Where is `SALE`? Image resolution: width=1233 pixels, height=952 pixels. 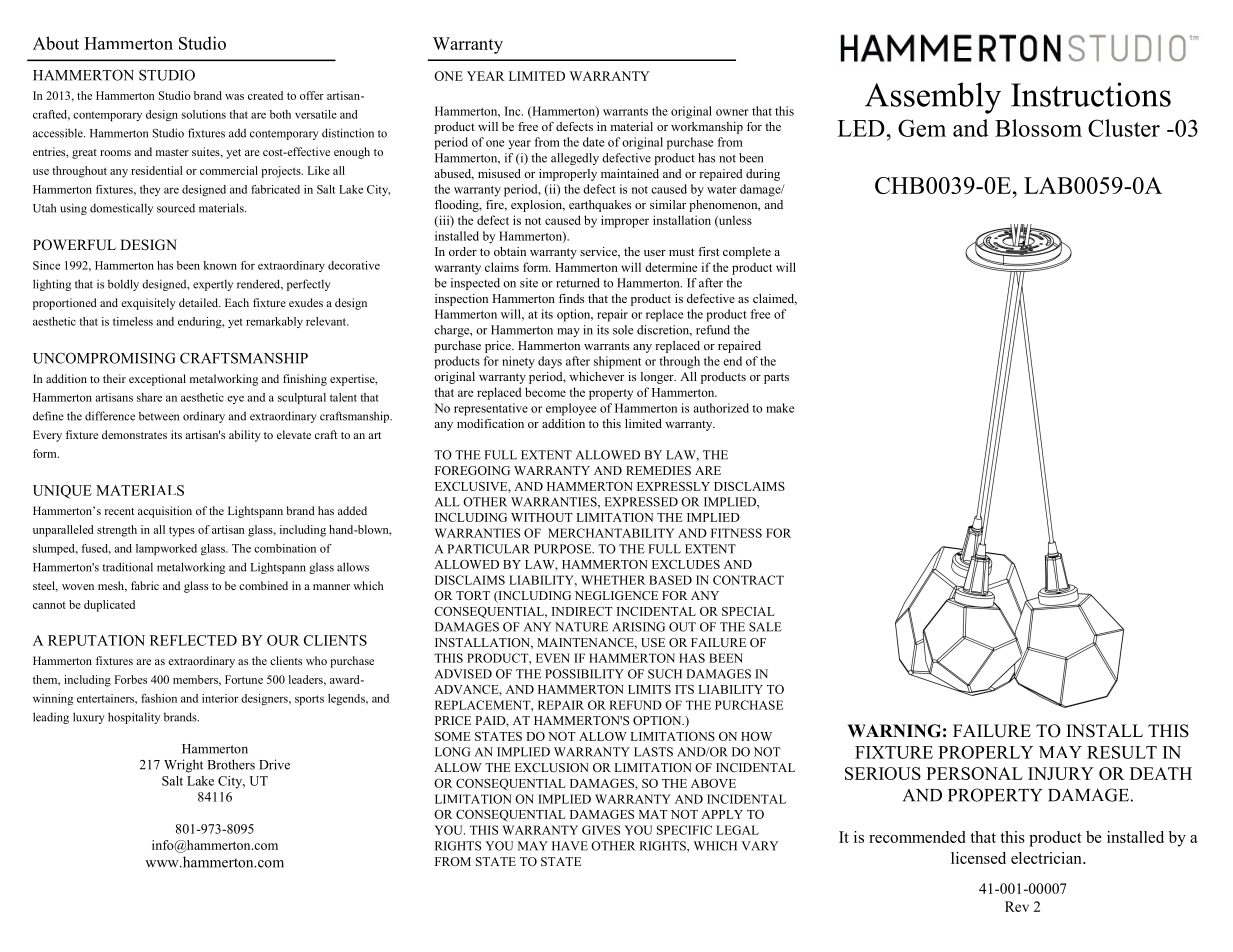 SALE is located at coordinates (765, 627).
